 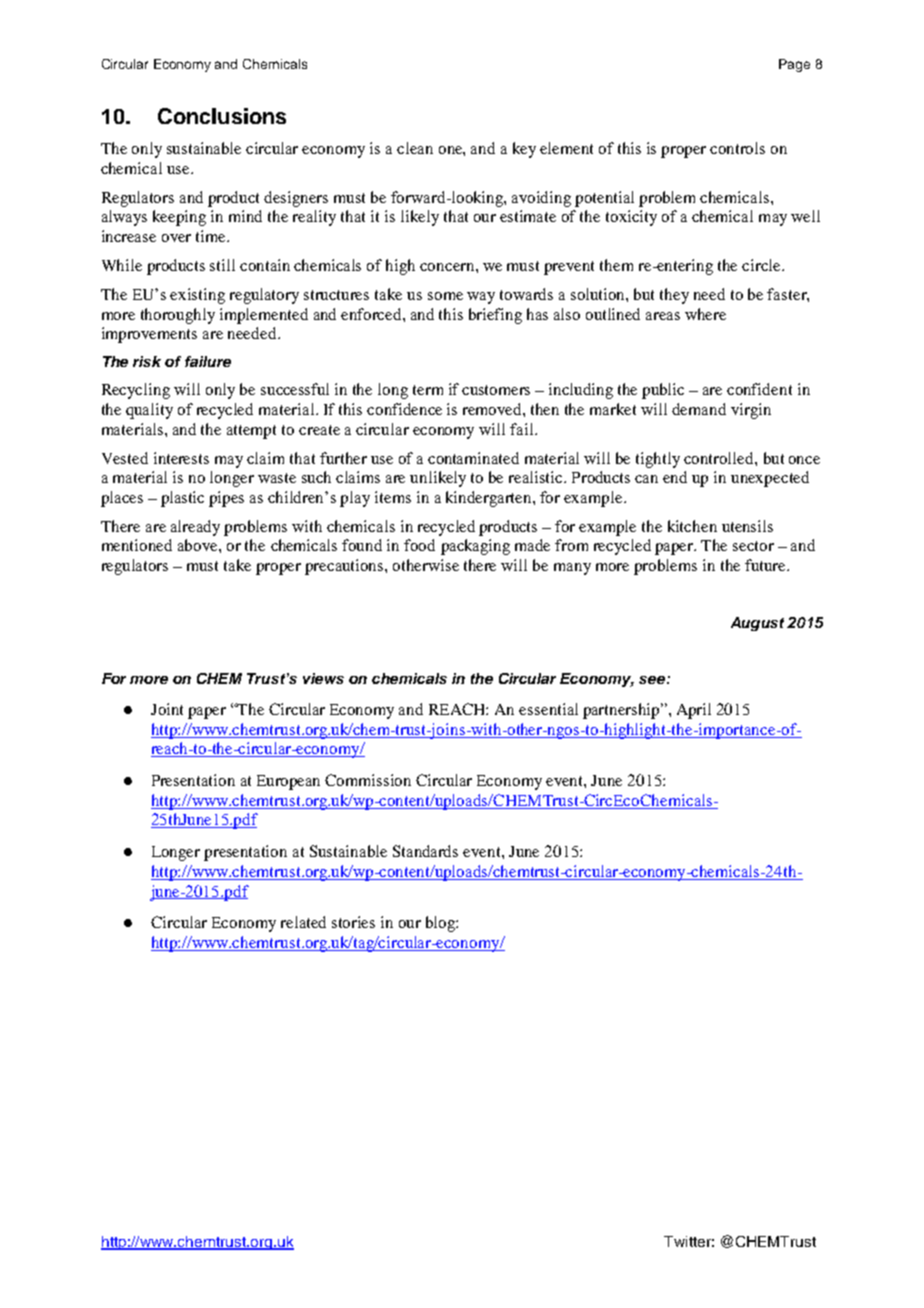 What do you see at coordinates (770, 479) in the screenshot?
I see `unexpected` at bounding box center [770, 479].
